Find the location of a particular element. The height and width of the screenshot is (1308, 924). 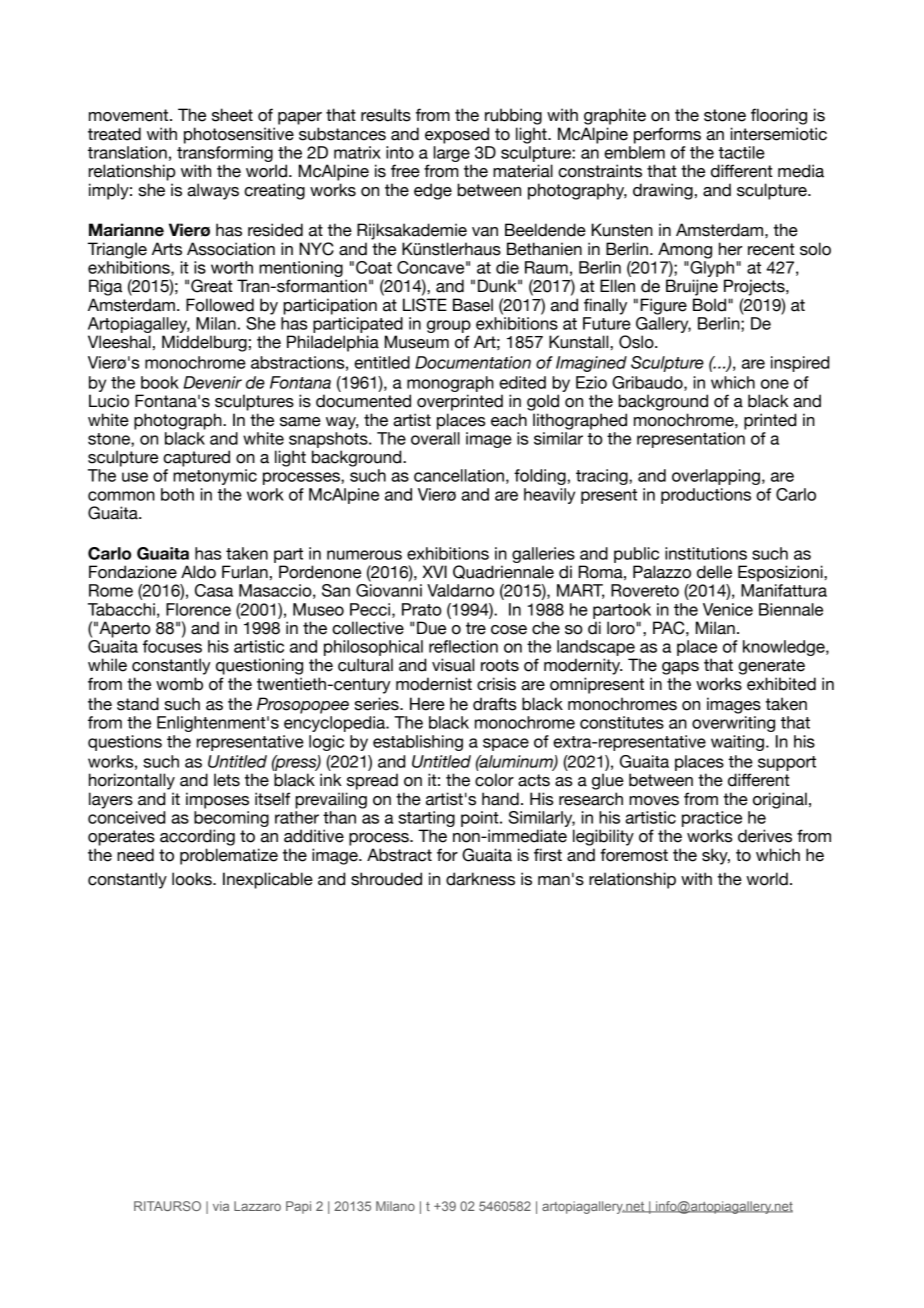

large is located at coordinates (453, 155).
